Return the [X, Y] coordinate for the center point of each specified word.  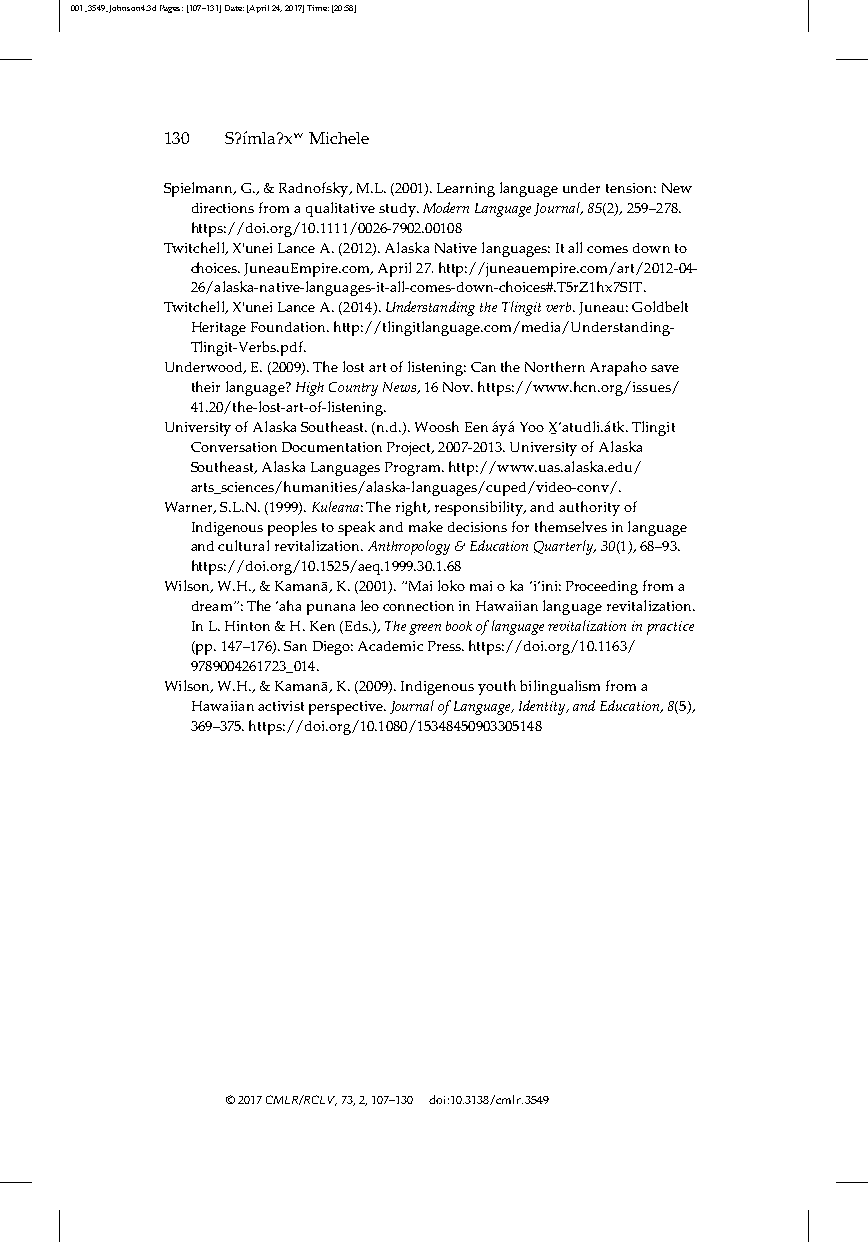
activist [281, 706]
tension [631, 188]
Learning [466, 190]
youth [497, 687]
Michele [339, 138]
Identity [543, 707]
